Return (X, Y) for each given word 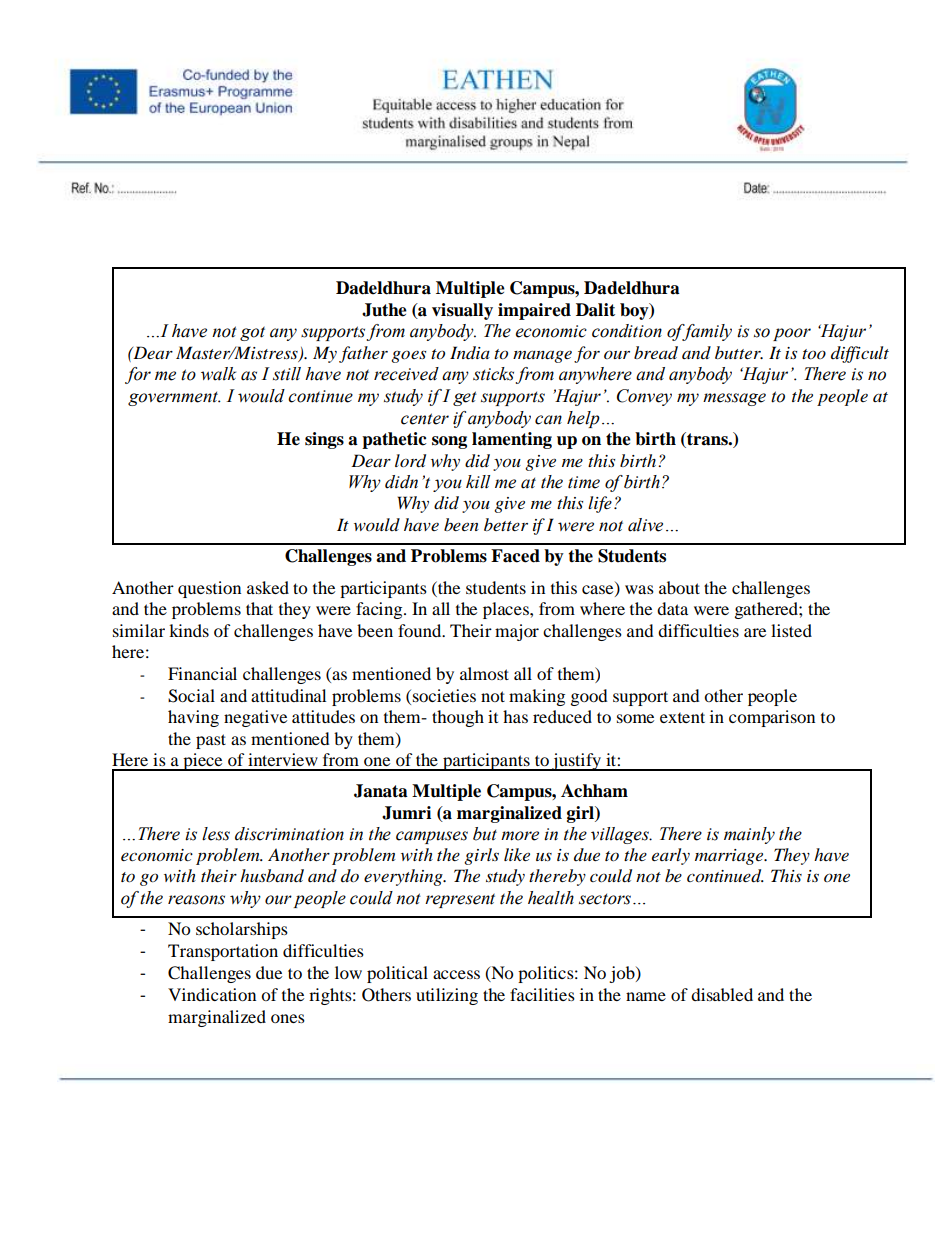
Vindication (212, 994)
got (252, 333)
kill (478, 482)
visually (462, 311)
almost (484, 673)
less (216, 834)
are (755, 632)
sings (324, 440)
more (520, 836)
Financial (202, 673)
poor (792, 334)
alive (645, 525)
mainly (749, 835)
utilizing (447, 996)
